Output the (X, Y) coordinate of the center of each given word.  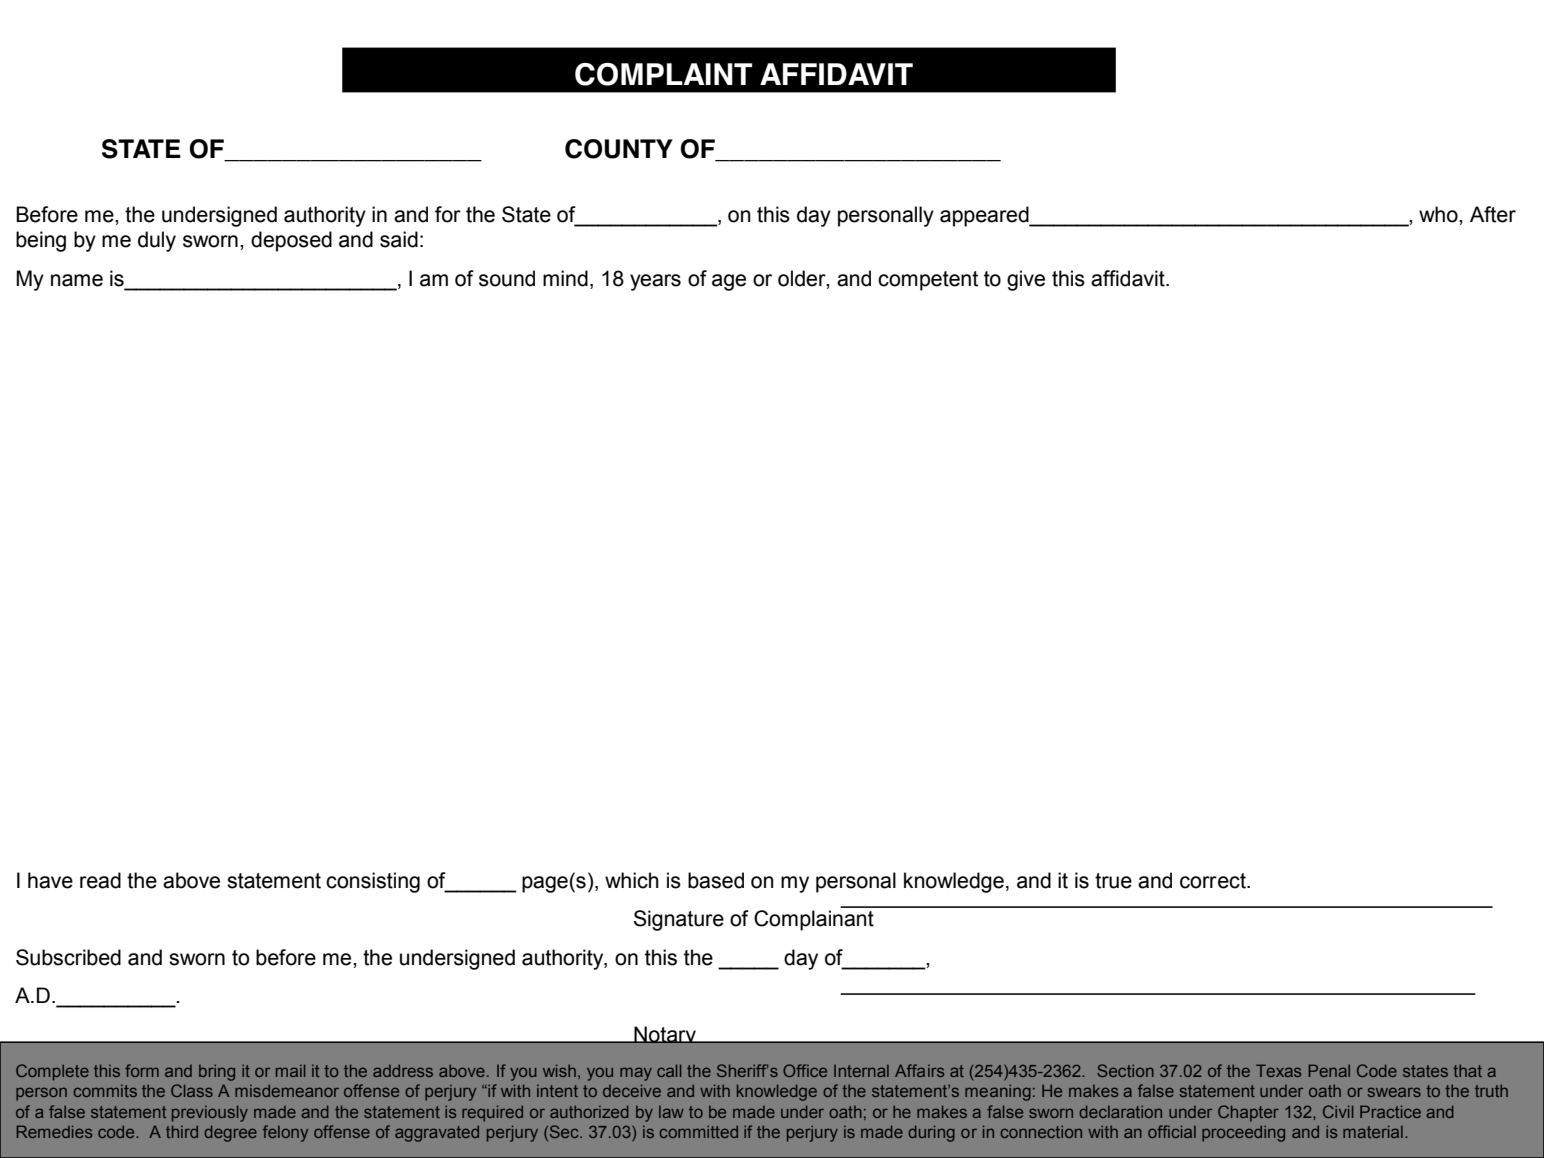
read (100, 880)
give (1026, 280)
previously (210, 1113)
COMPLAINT (663, 74)
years (655, 282)
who (1439, 214)
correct (1214, 881)
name (77, 280)
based (716, 880)
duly (157, 241)
